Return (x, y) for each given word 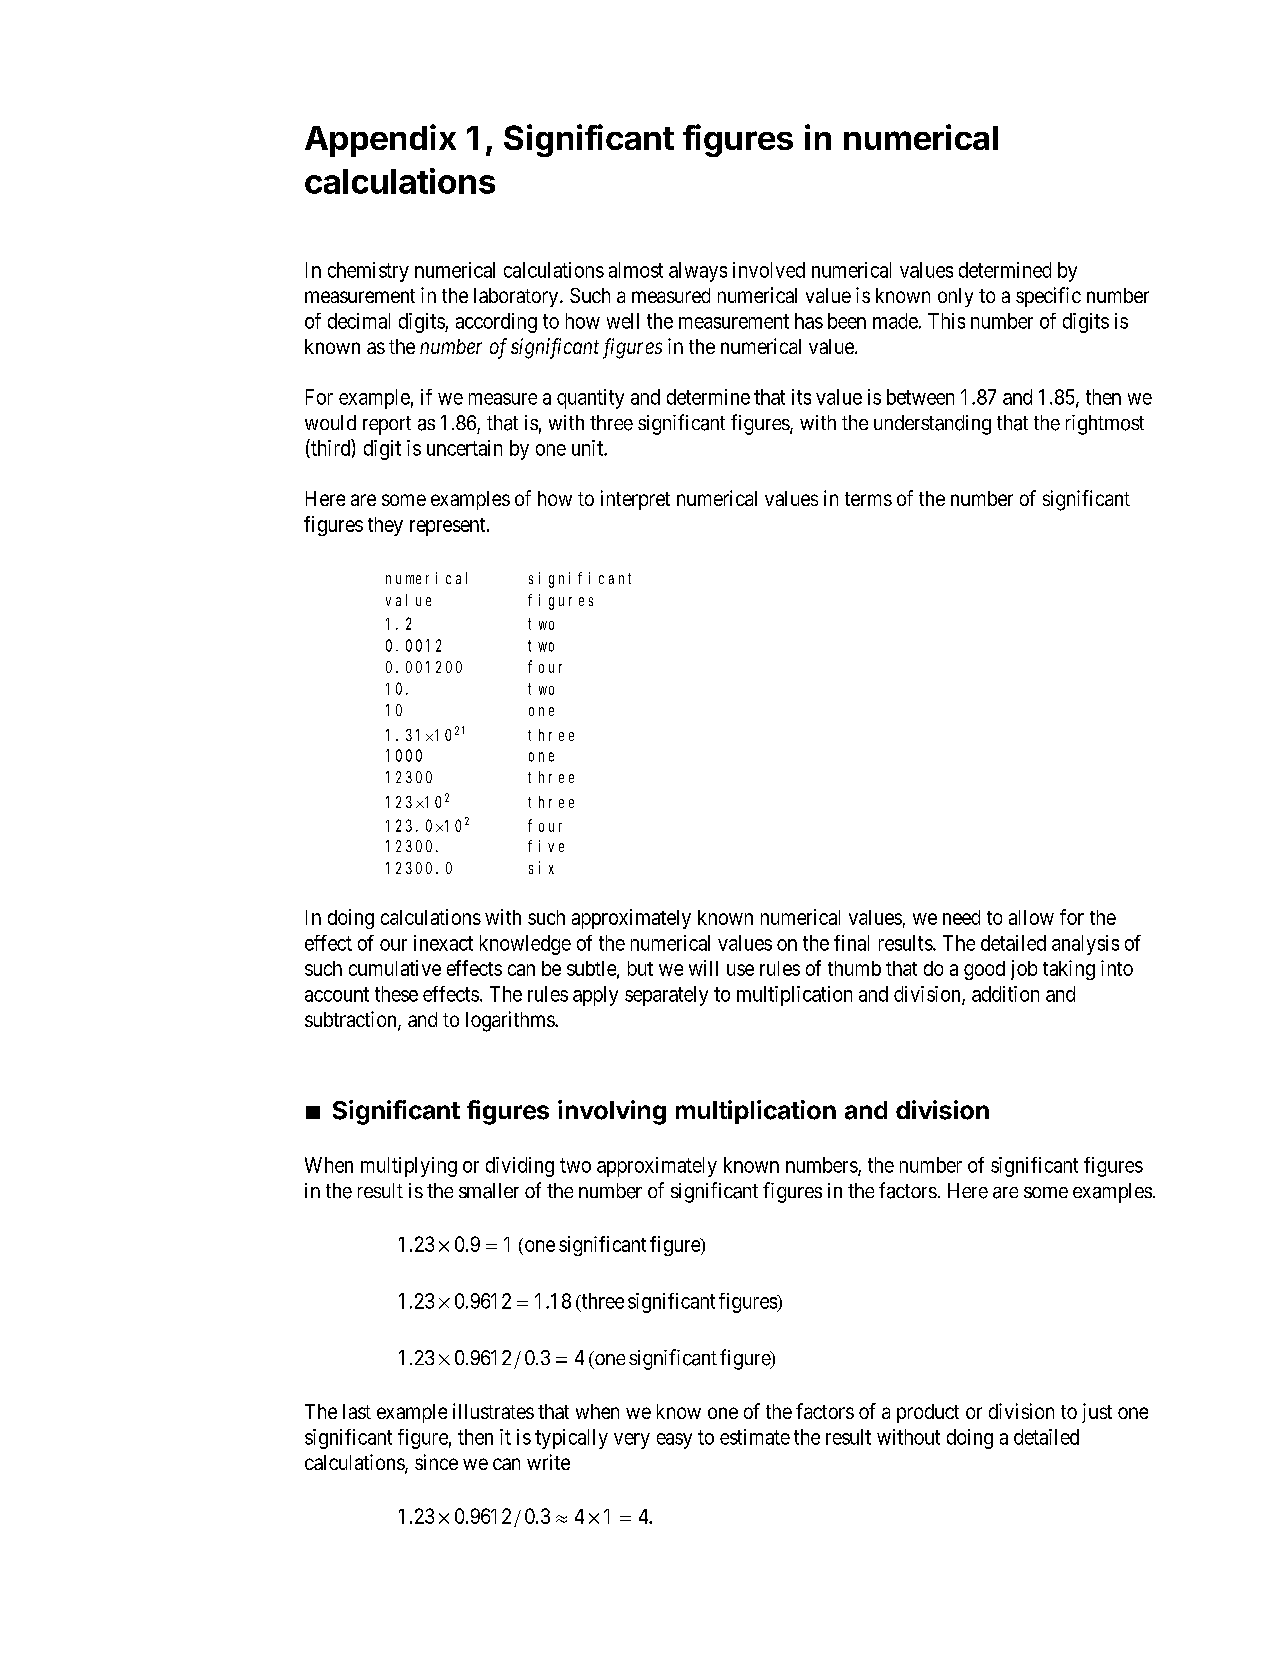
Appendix (380, 140)
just (1097, 1413)
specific (1048, 297)
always (698, 272)
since (436, 1462)
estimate (755, 1437)
